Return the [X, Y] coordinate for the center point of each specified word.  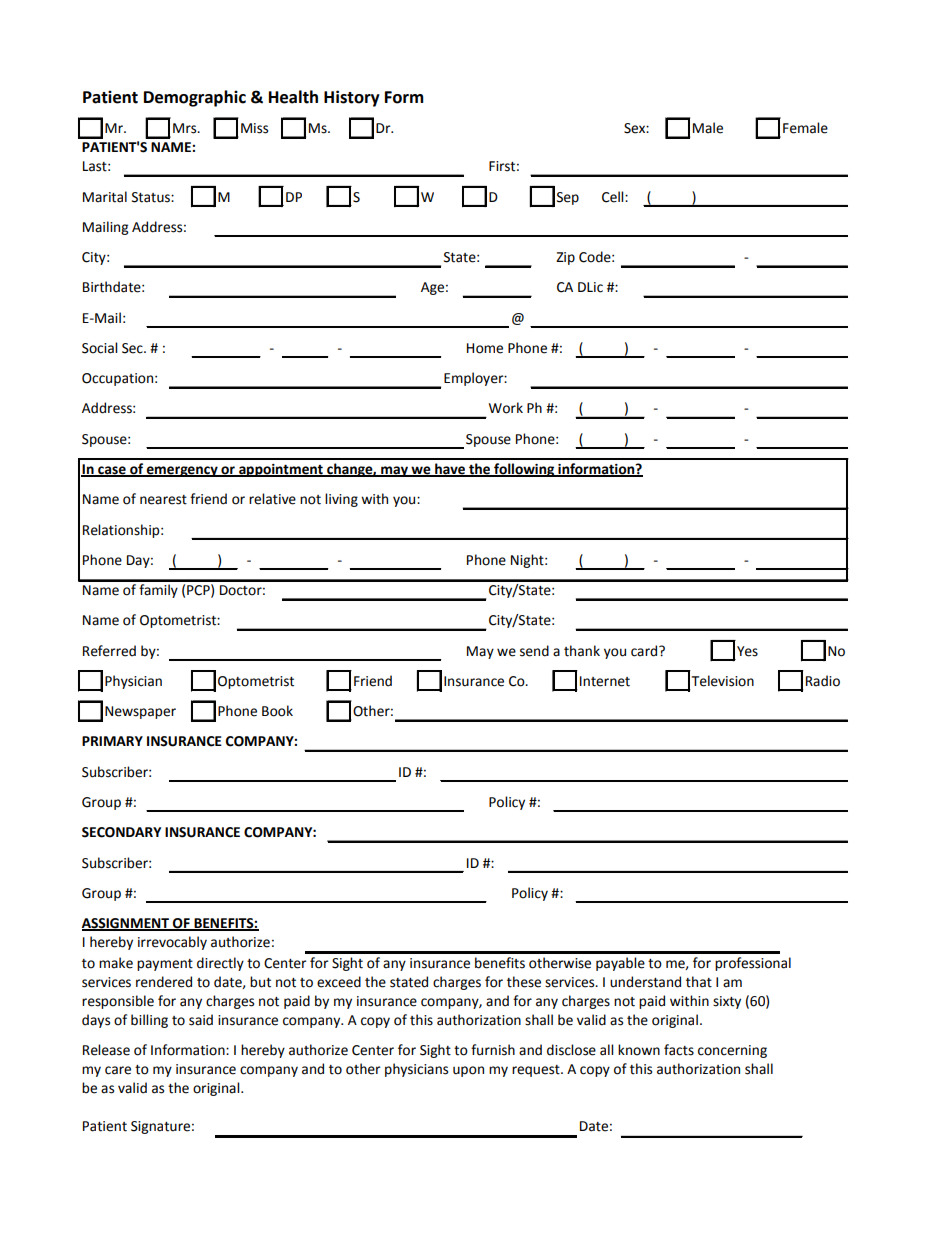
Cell [614, 197]
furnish [493, 1050]
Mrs [186, 128]
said [201, 1020]
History [352, 98]
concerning [732, 1051]
